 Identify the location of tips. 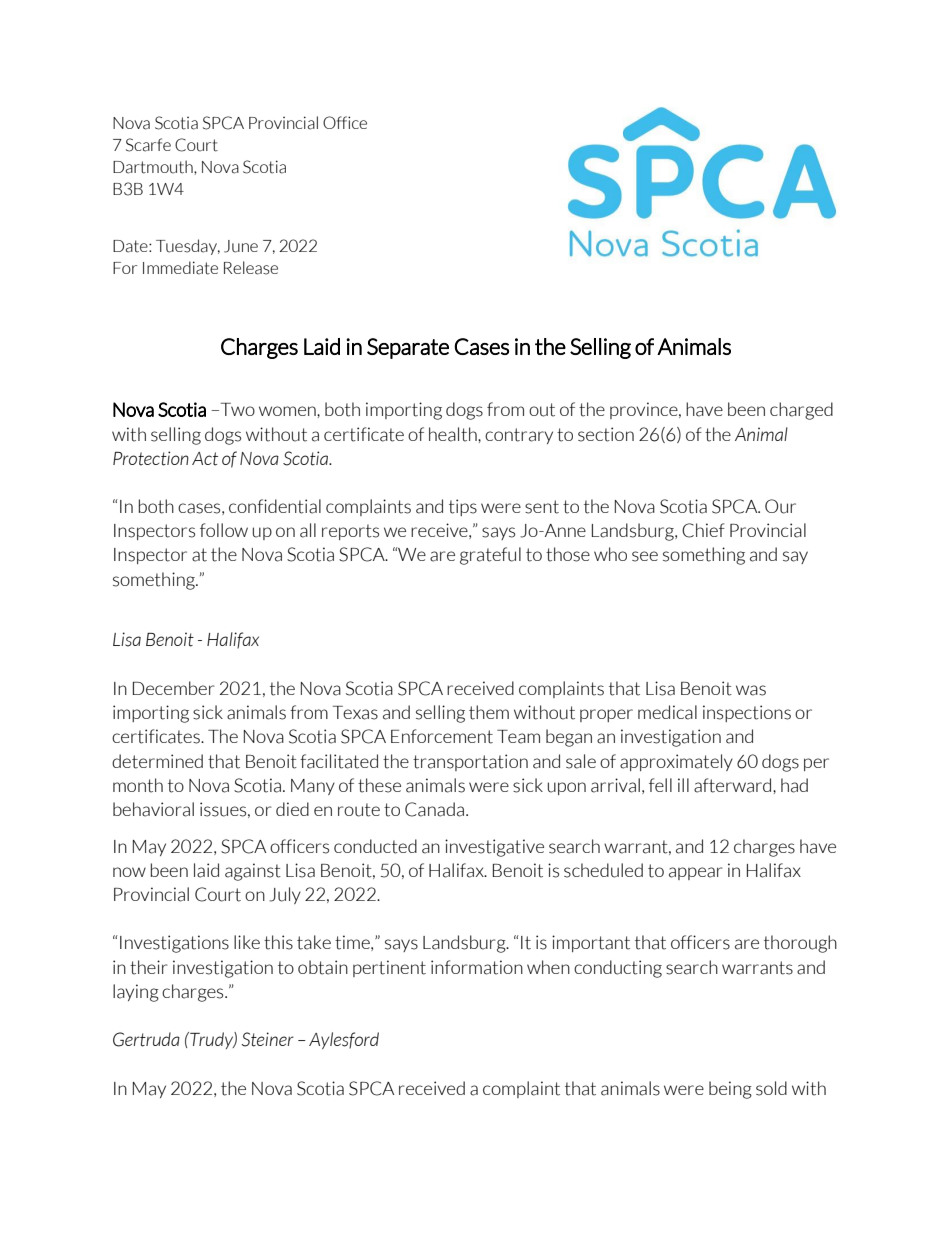
(463, 507).
